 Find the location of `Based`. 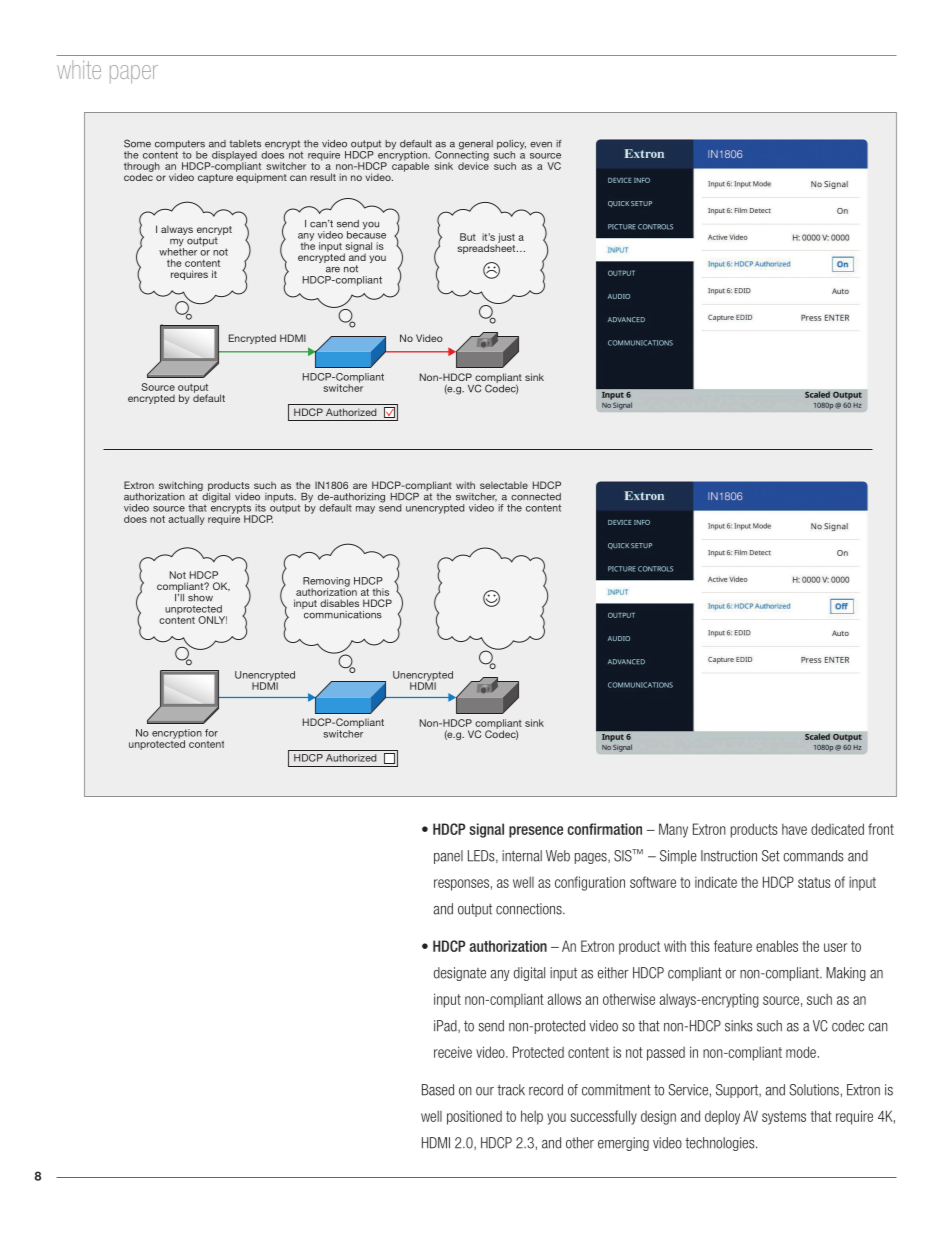

Based is located at coordinates (438, 1090).
